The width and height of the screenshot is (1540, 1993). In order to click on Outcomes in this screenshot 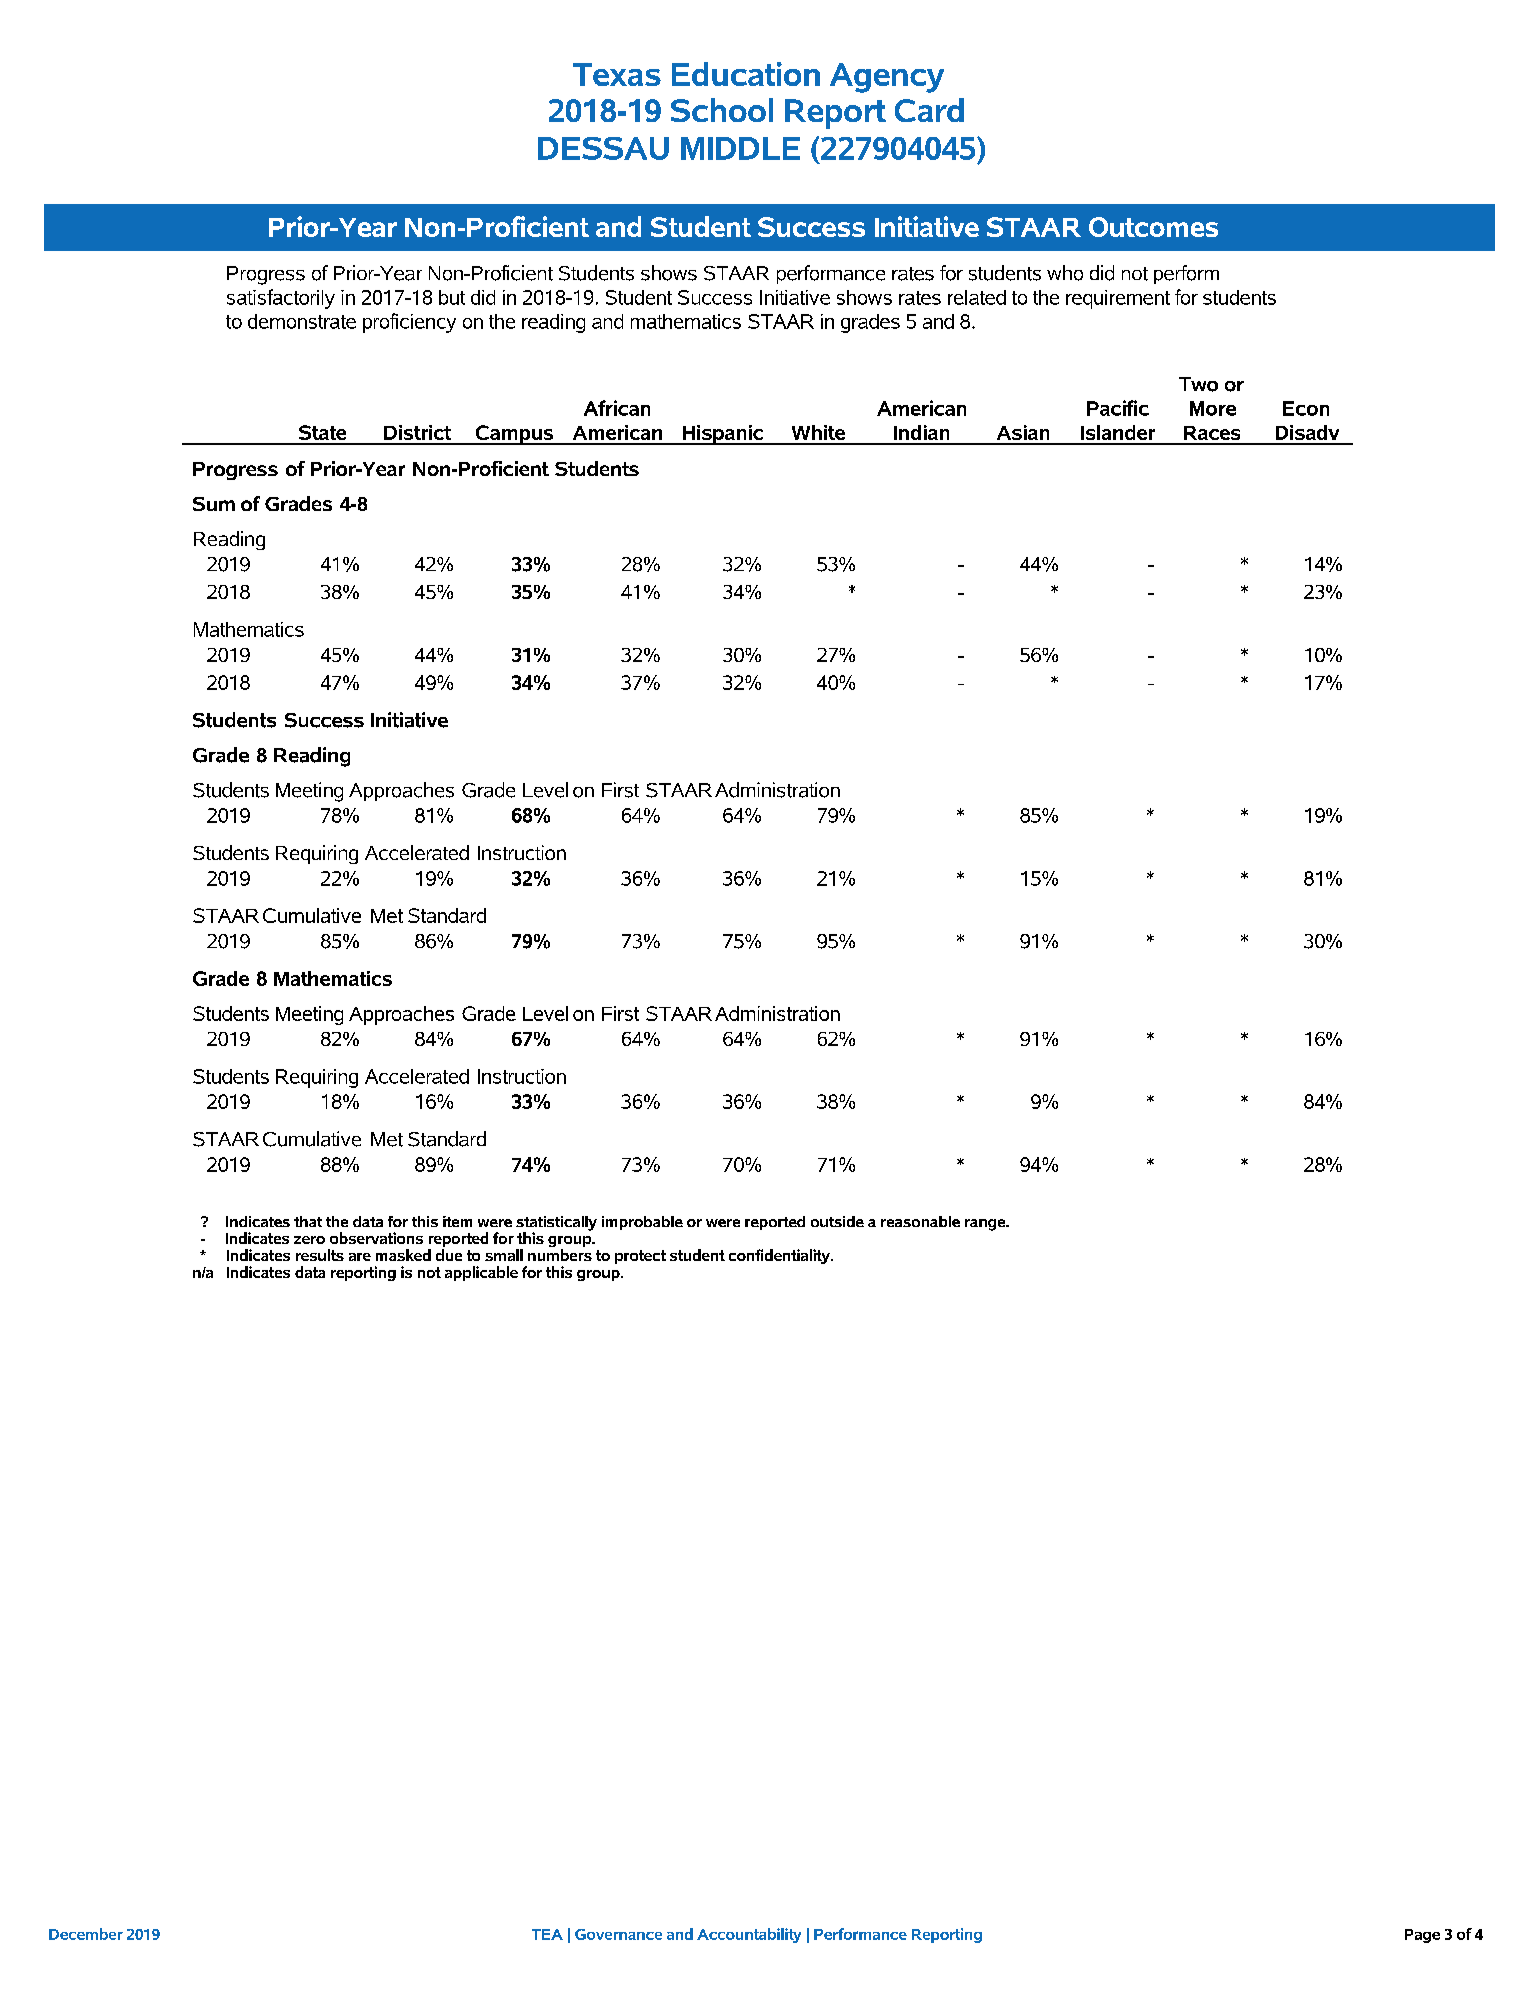, I will do `click(1153, 227)`.
